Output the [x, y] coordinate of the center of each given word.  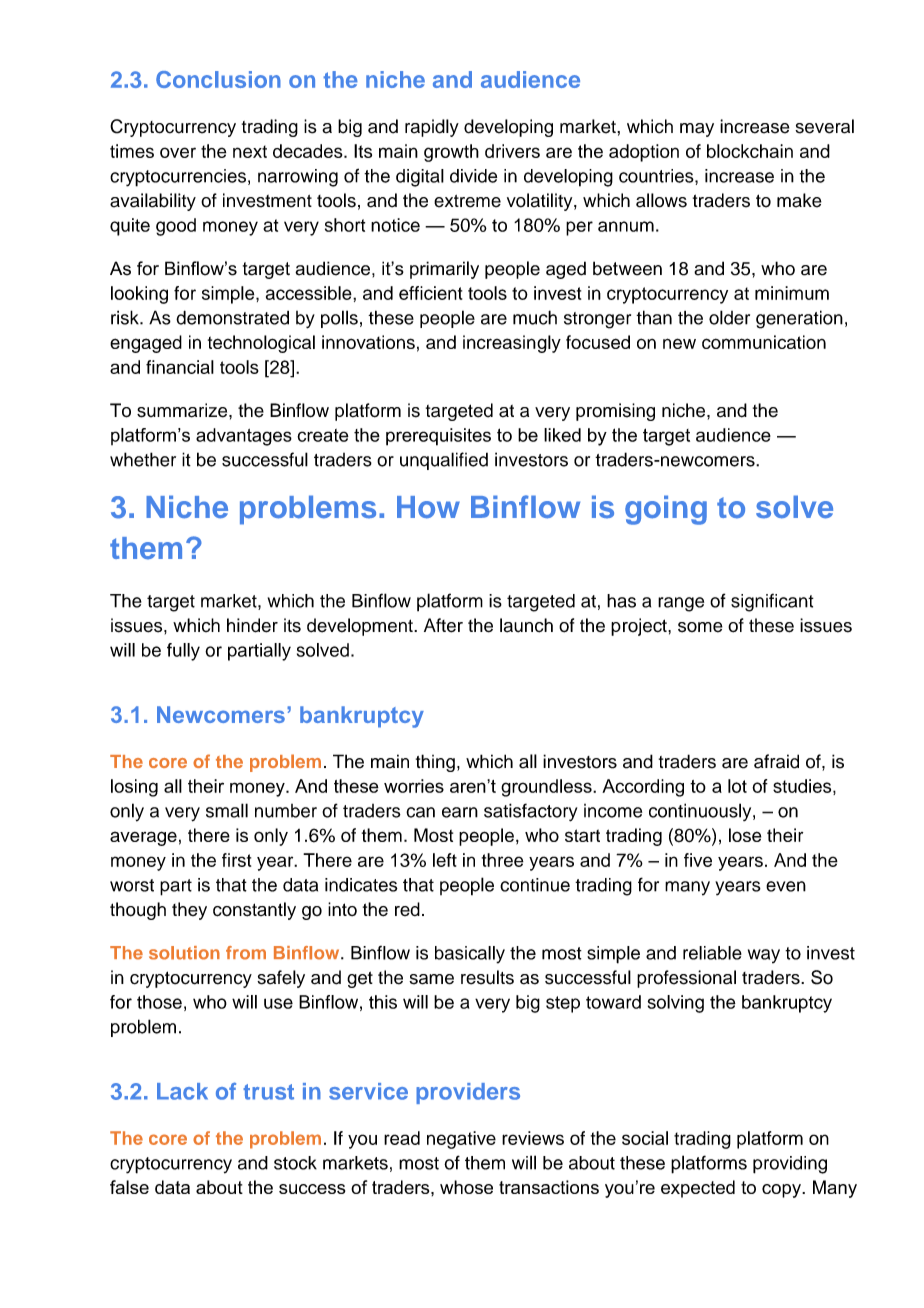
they [189, 911]
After [443, 625]
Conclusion [218, 79]
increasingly [512, 344]
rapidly [432, 128]
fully [183, 652]
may [697, 130]
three [503, 860]
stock [295, 1163]
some [700, 627]
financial [180, 367]
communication [764, 342]
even [786, 886]
